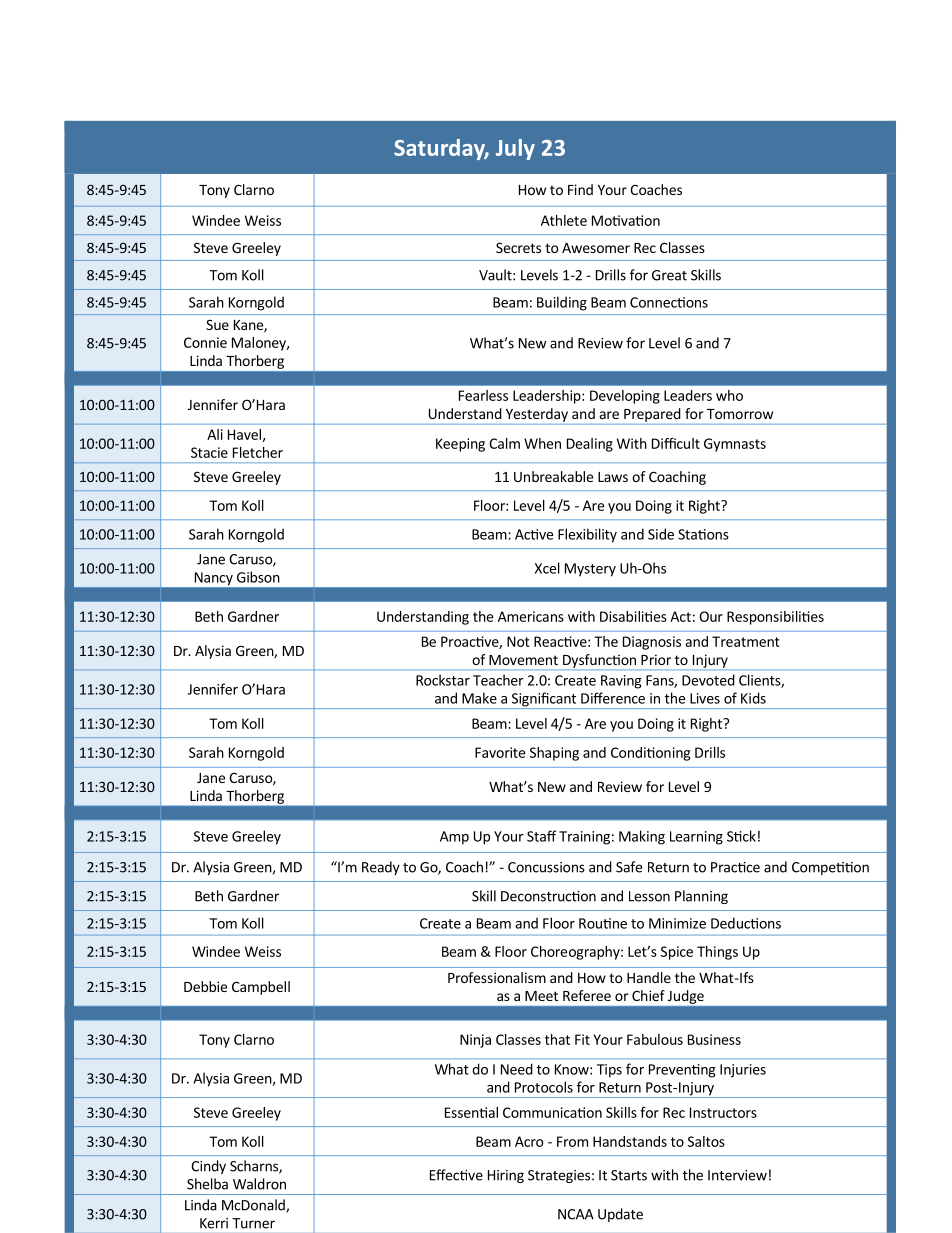  What do you see at coordinates (497, 977) in the screenshot?
I see `Professionalism` at bounding box center [497, 977].
